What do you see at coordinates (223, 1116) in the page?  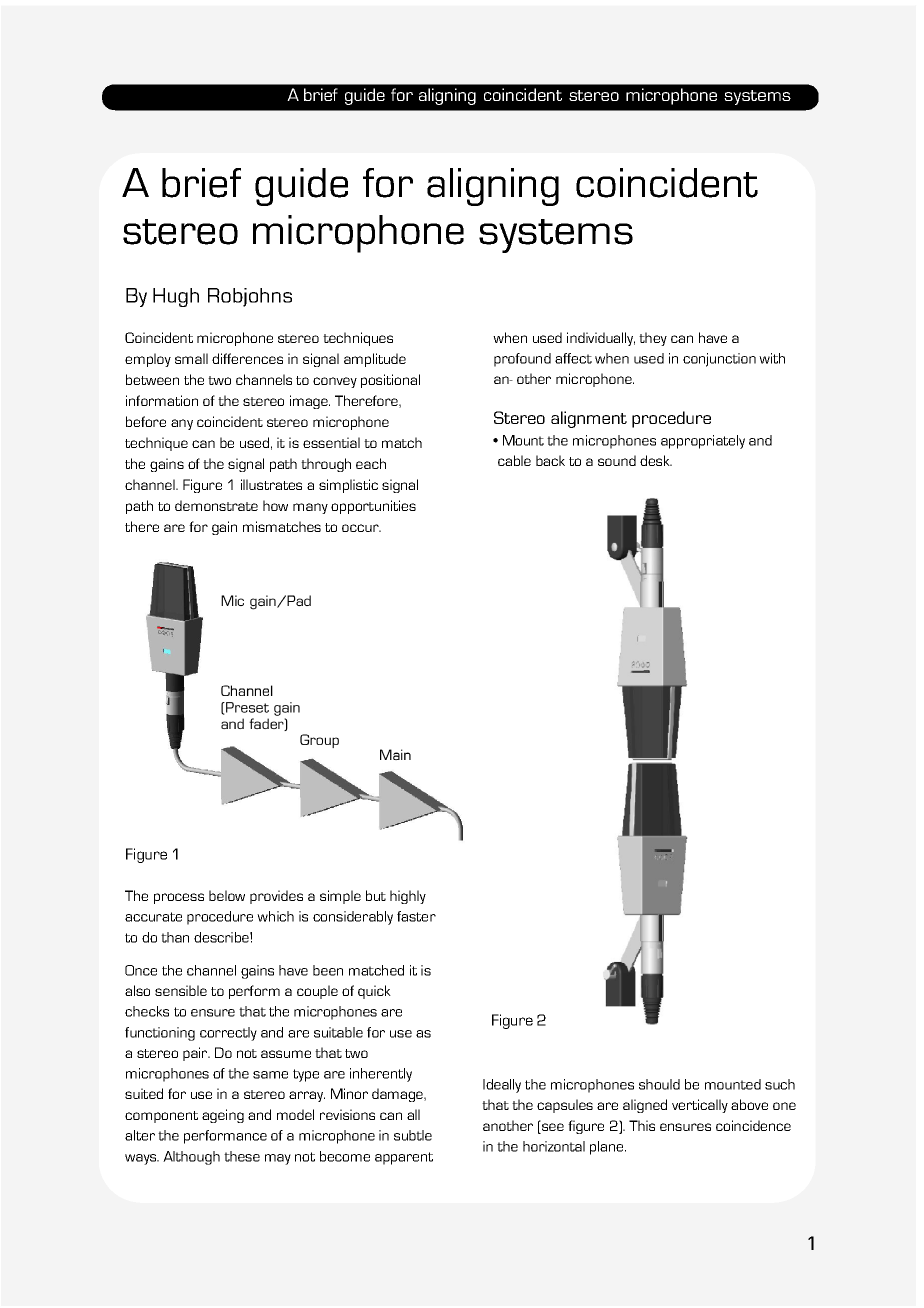 I see `ageing` at bounding box center [223, 1116].
